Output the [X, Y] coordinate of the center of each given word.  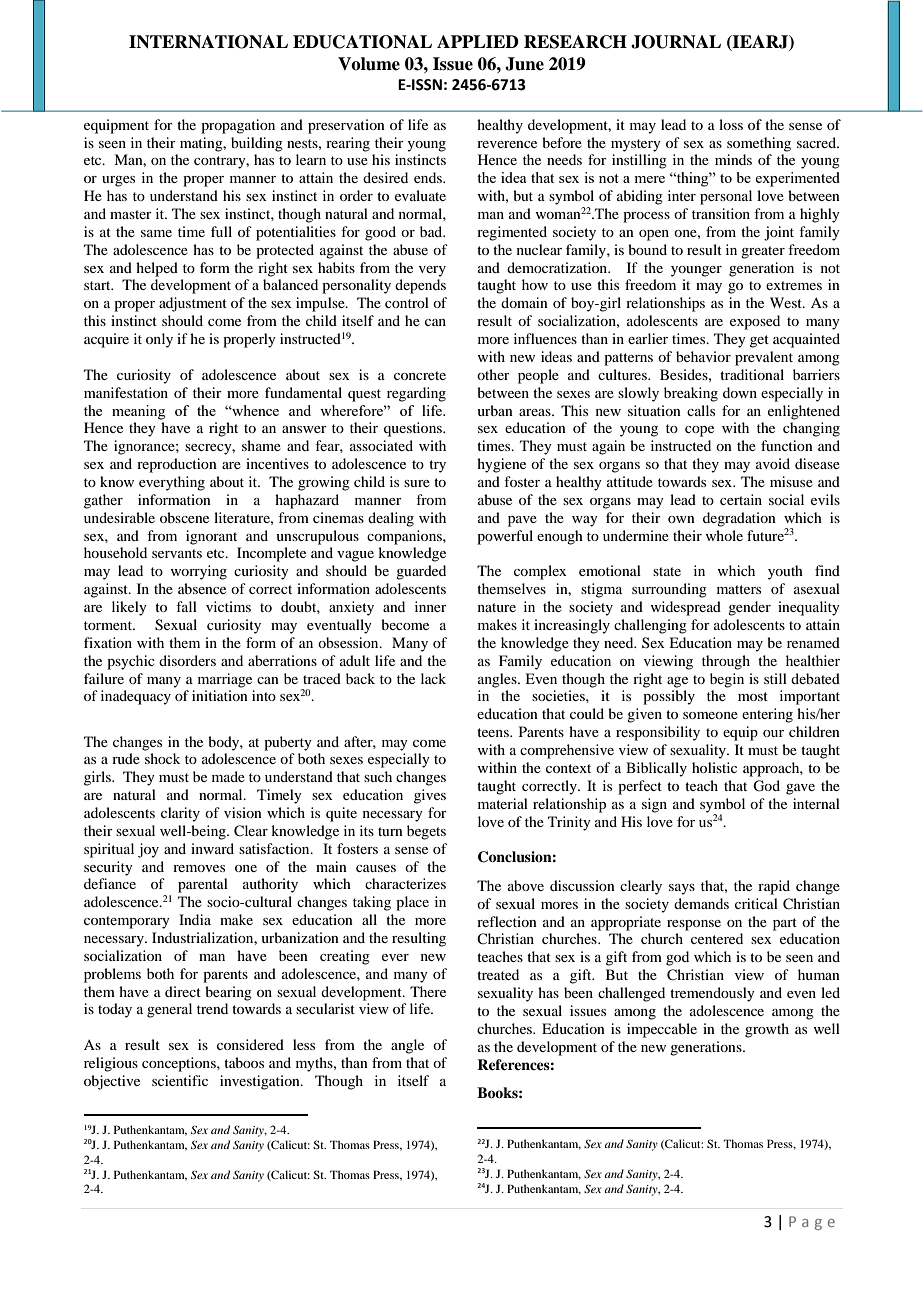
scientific [180, 1080]
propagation [238, 126]
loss [731, 124]
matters [739, 589]
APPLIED [478, 41]
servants [177, 553]
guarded [421, 572]
